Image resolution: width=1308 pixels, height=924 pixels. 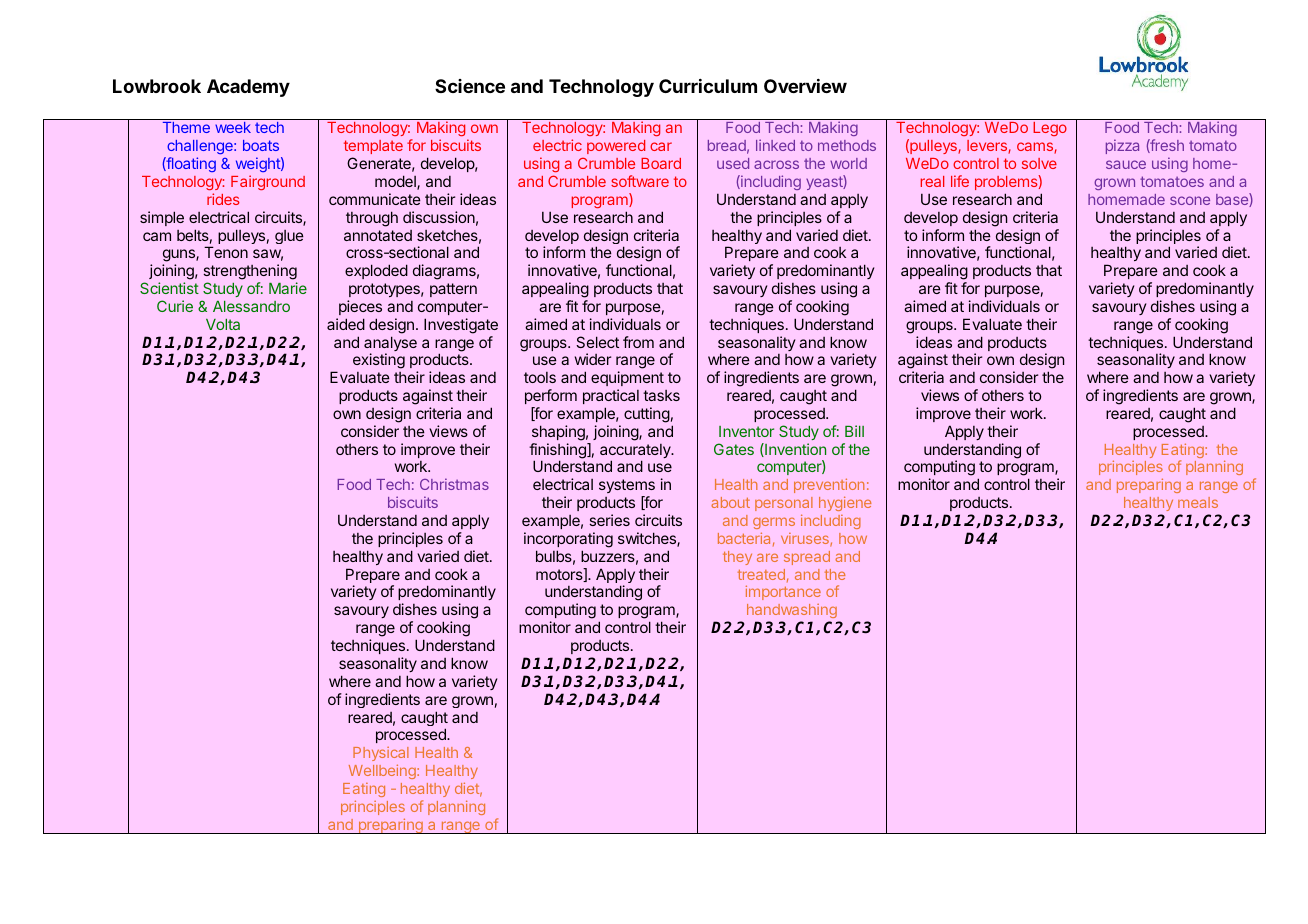 I want to click on Curriculum, so click(x=708, y=86).
